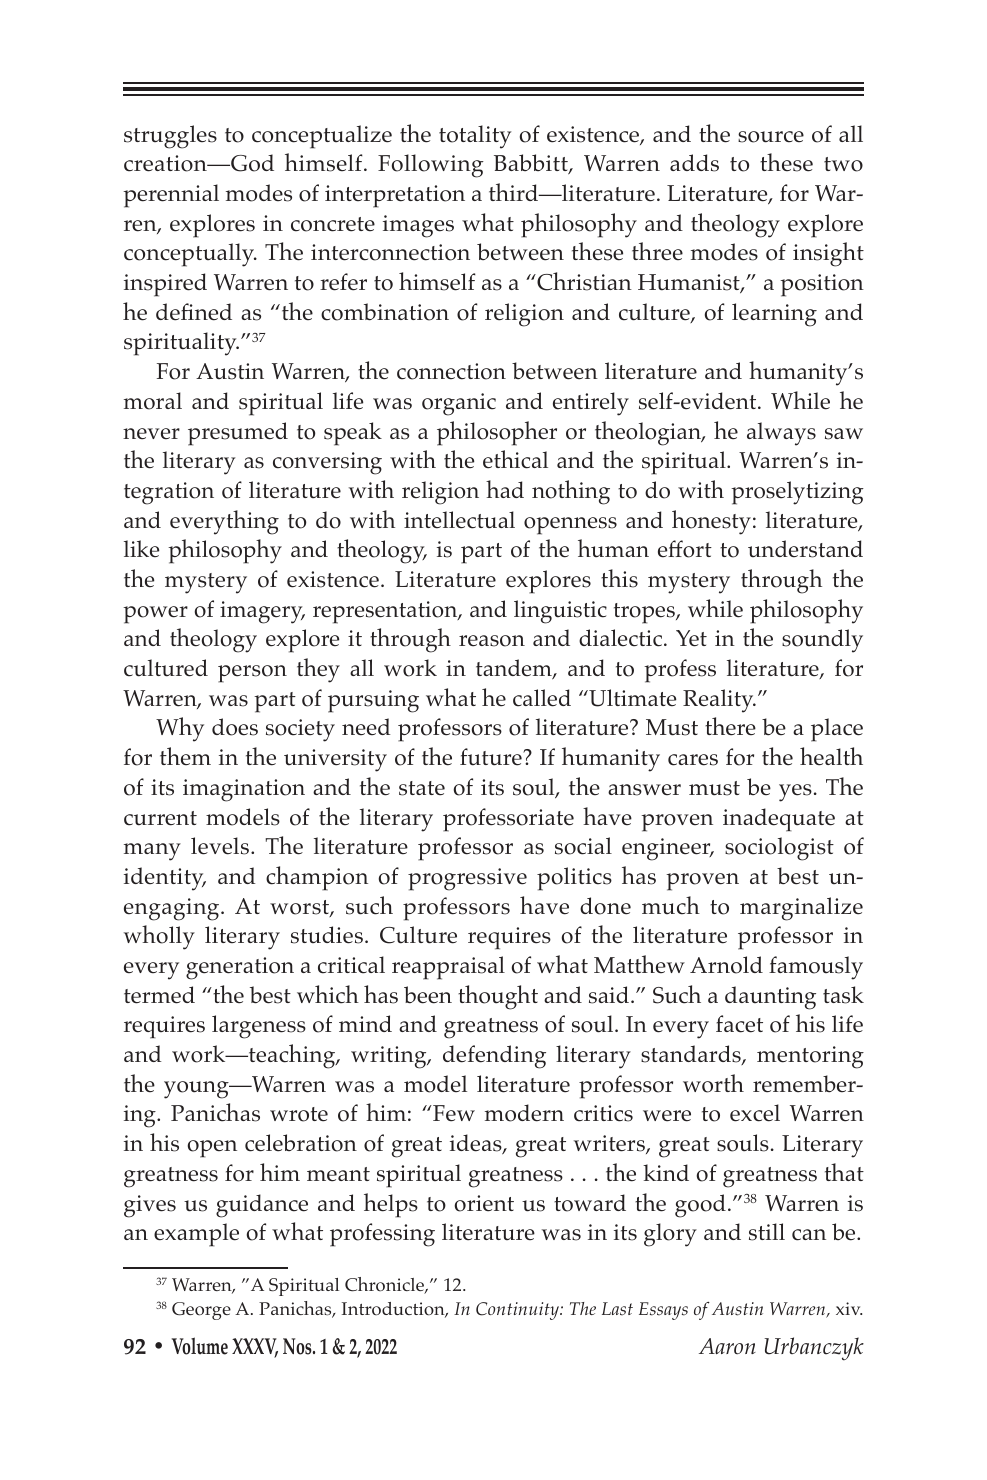  What do you see at coordinates (730, 726) in the page?
I see `there` at bounding box center [730, 726].
